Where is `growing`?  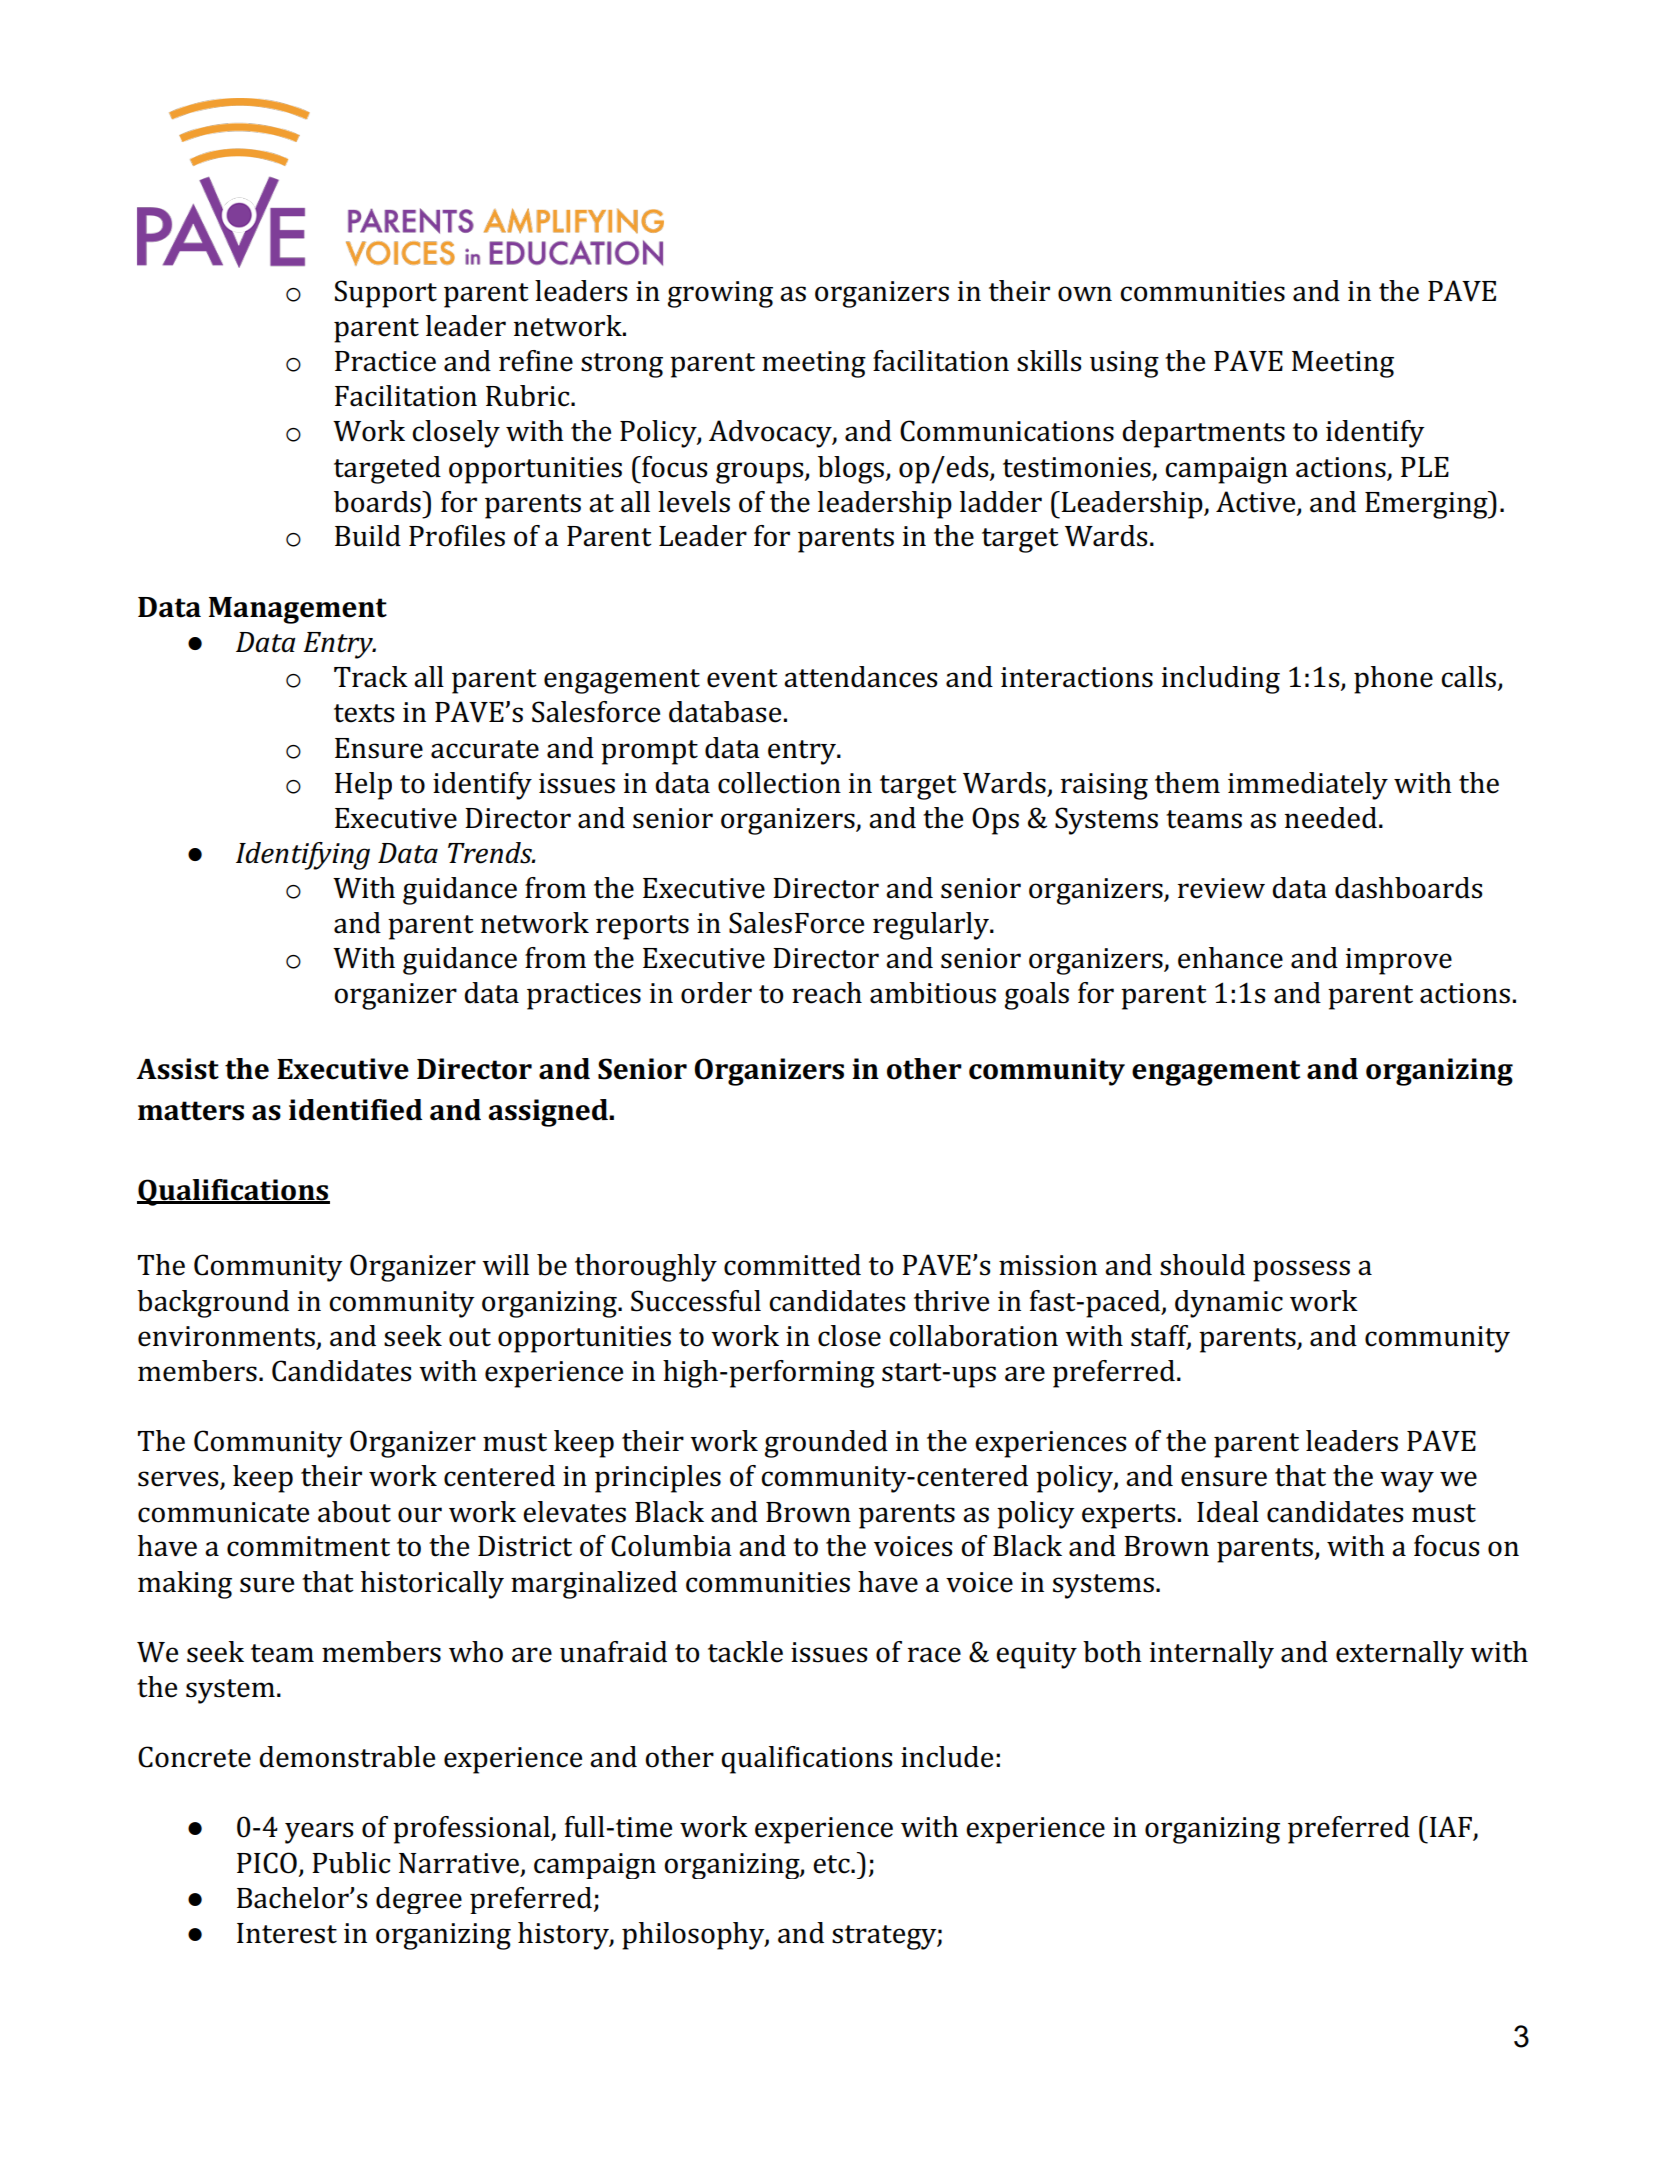 growing is located at coordinates (720, 294).
